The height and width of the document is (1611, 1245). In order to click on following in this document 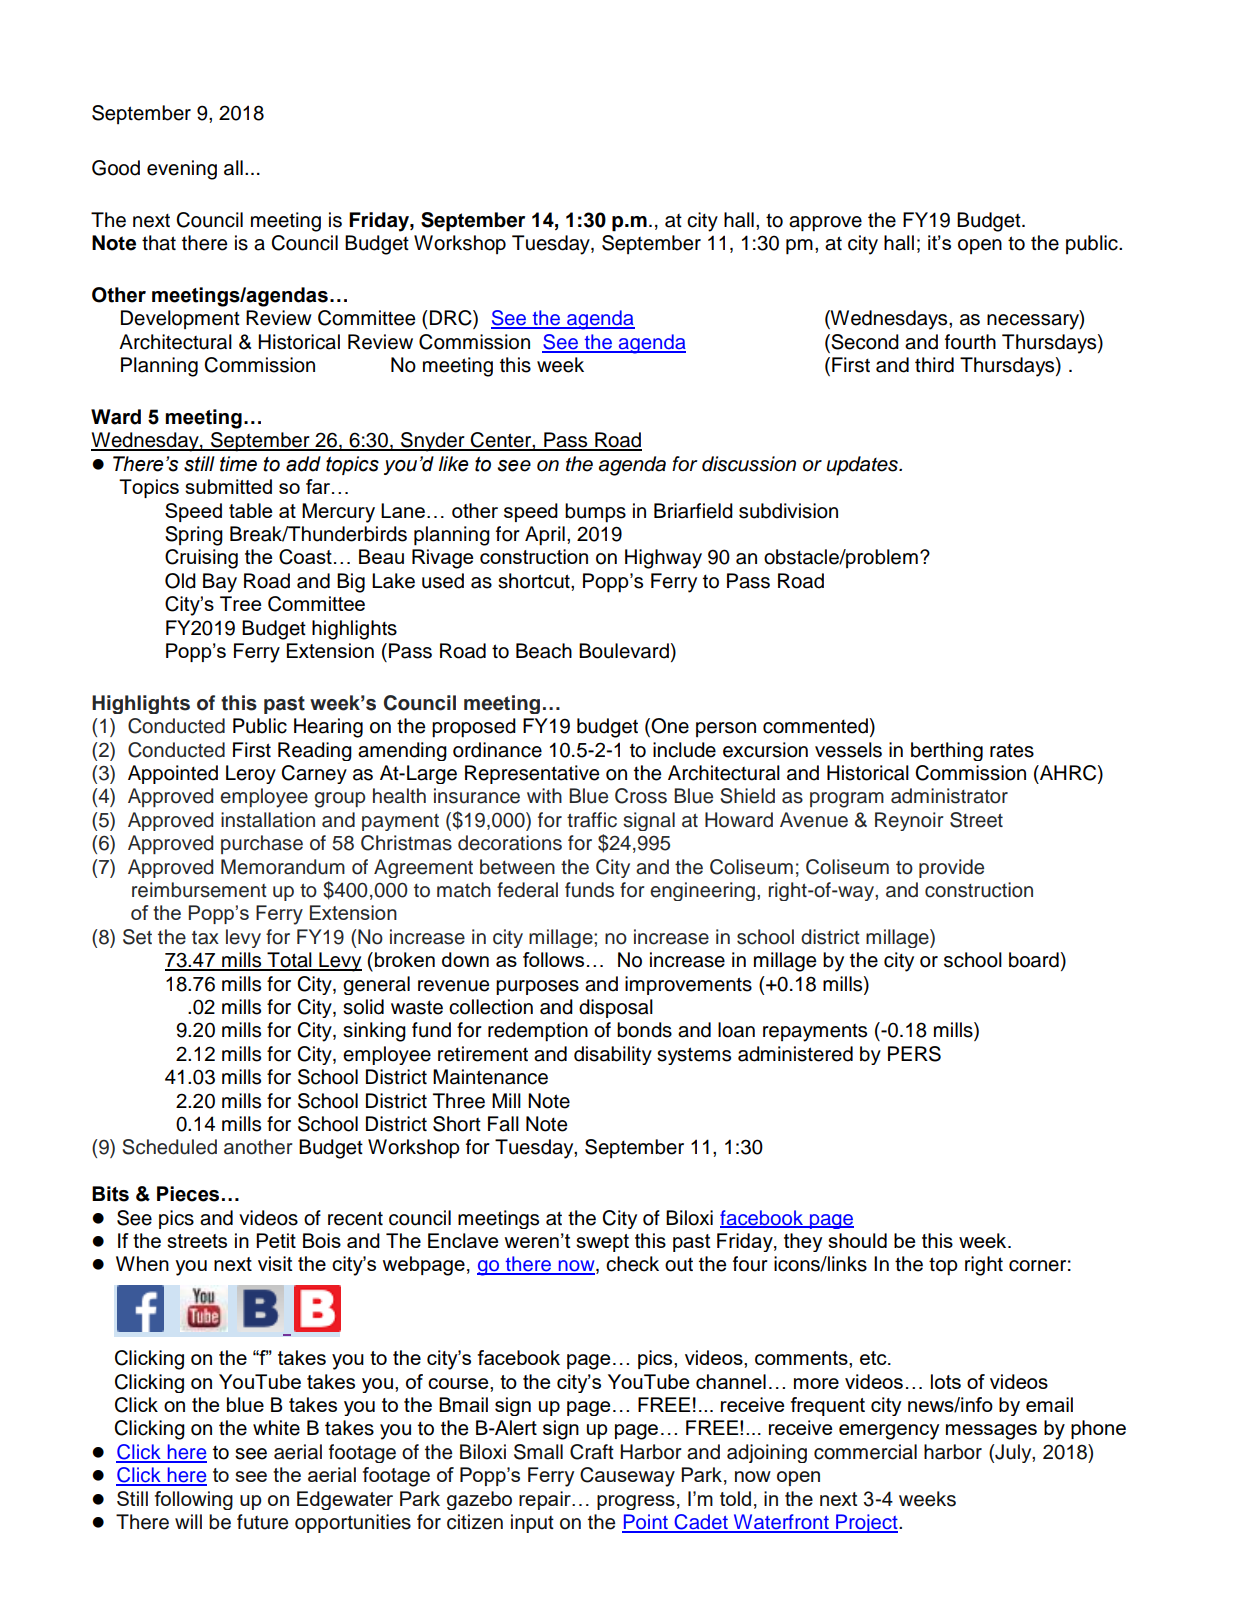, I will do `click(194, 1500)`.
